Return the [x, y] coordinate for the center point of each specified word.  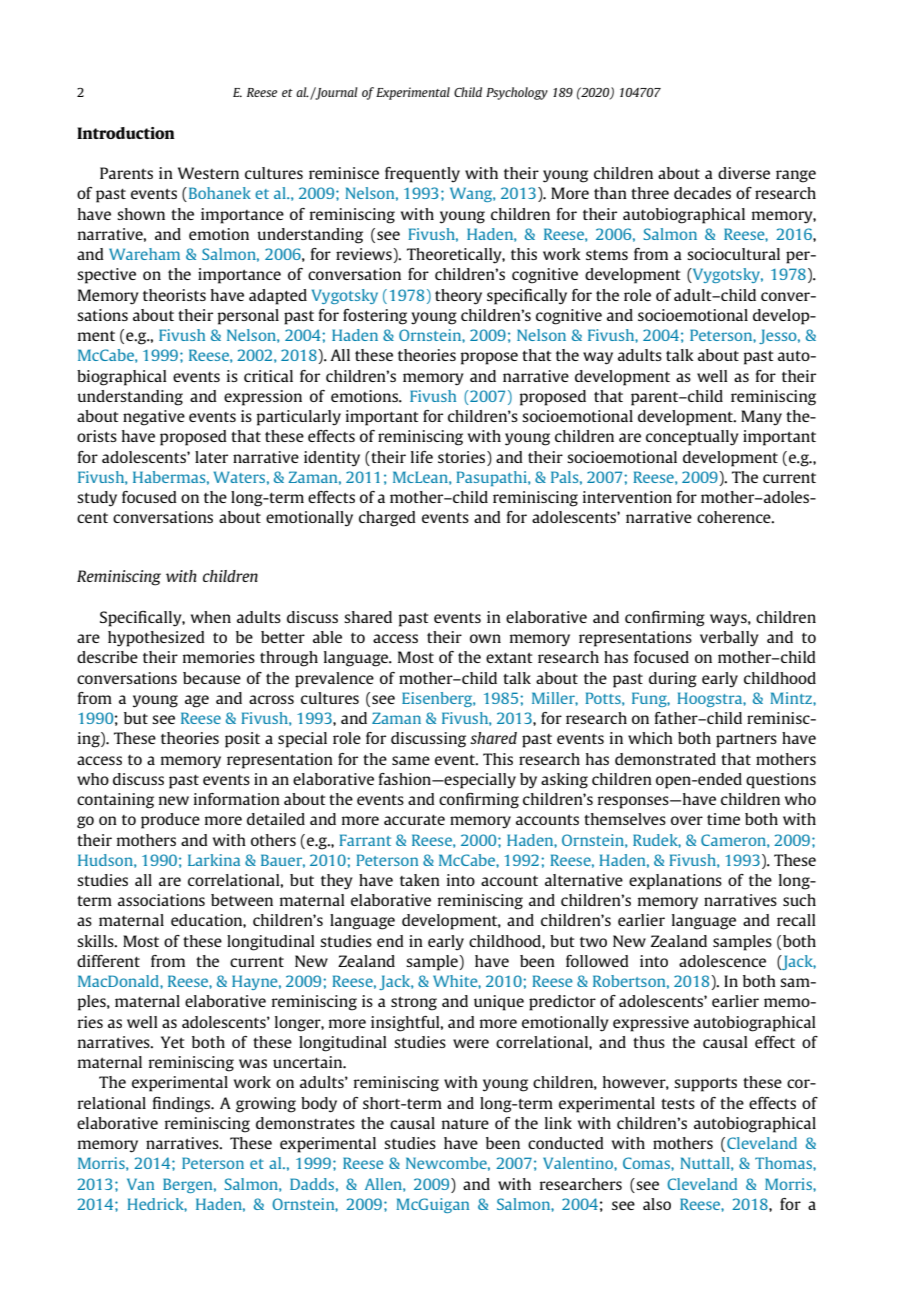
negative [154, 418]
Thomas [784, 1163]
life [422, 457]
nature [465, 1124]
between [242, 900]
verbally [729, 639]
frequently [422, 175]
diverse [744, 173]
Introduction [126, 133]
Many [761, 418]
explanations [675, 882]
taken [420, 880]
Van [140, 1184]
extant [509, 658]
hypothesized [156, 639]
